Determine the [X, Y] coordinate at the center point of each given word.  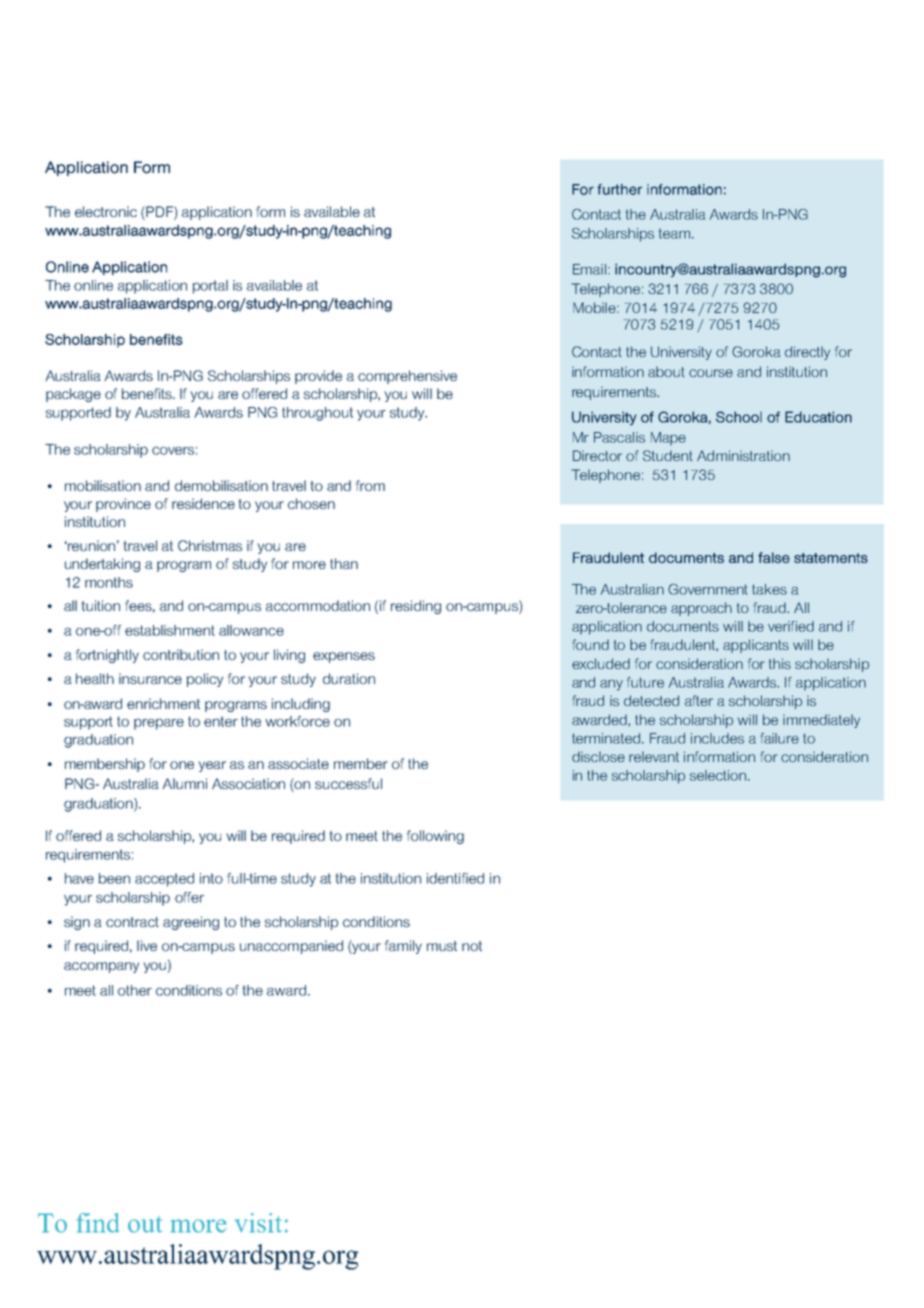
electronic [106, 211]
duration [349, 678]
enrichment [163, 703]
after [699, 700]
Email [589, 269]
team [674, 233]
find [97, 1223]
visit [258, 1223]
